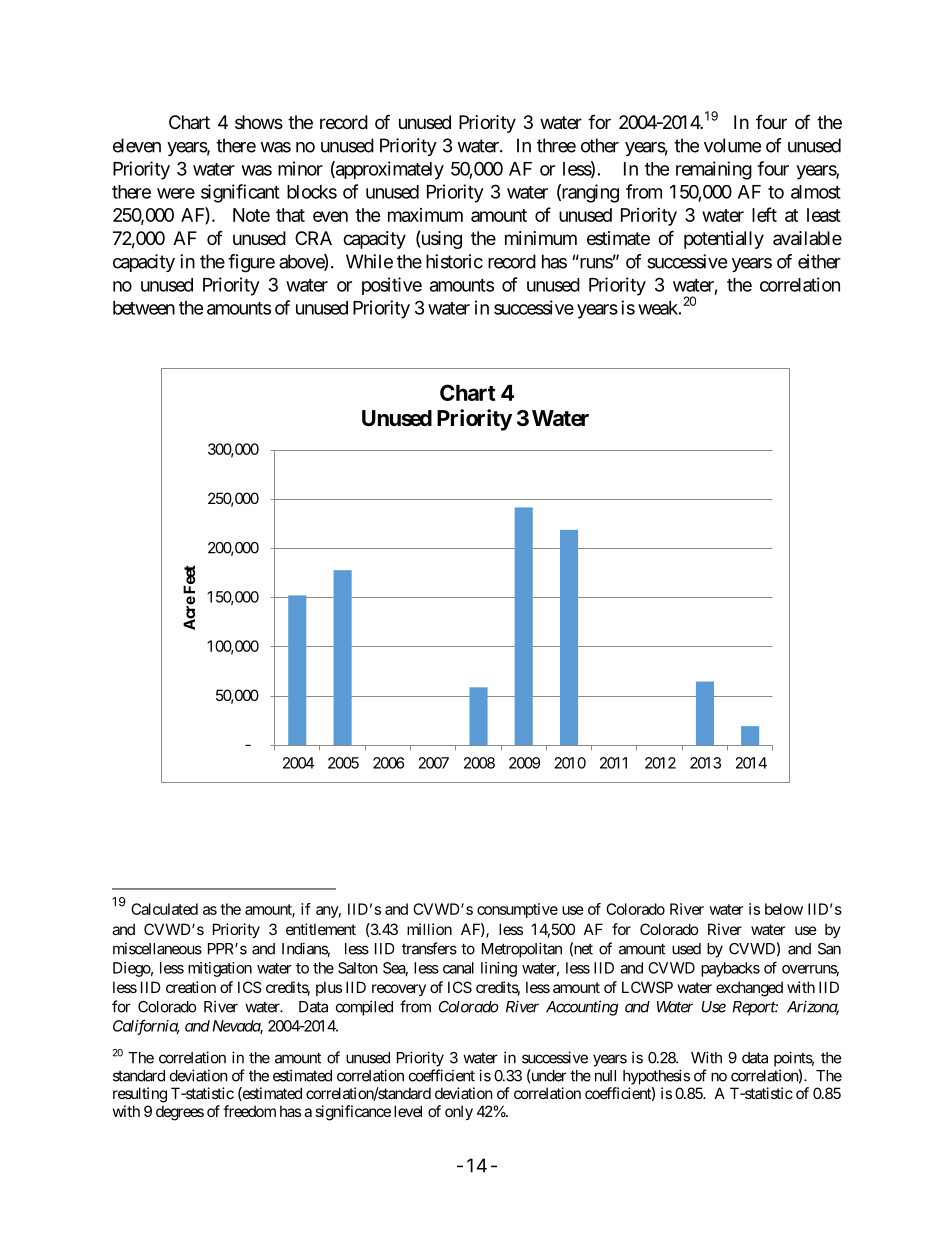 The width and height of the screenshot is (952, 1233). I want to click on CRA, so click(313, 238).
